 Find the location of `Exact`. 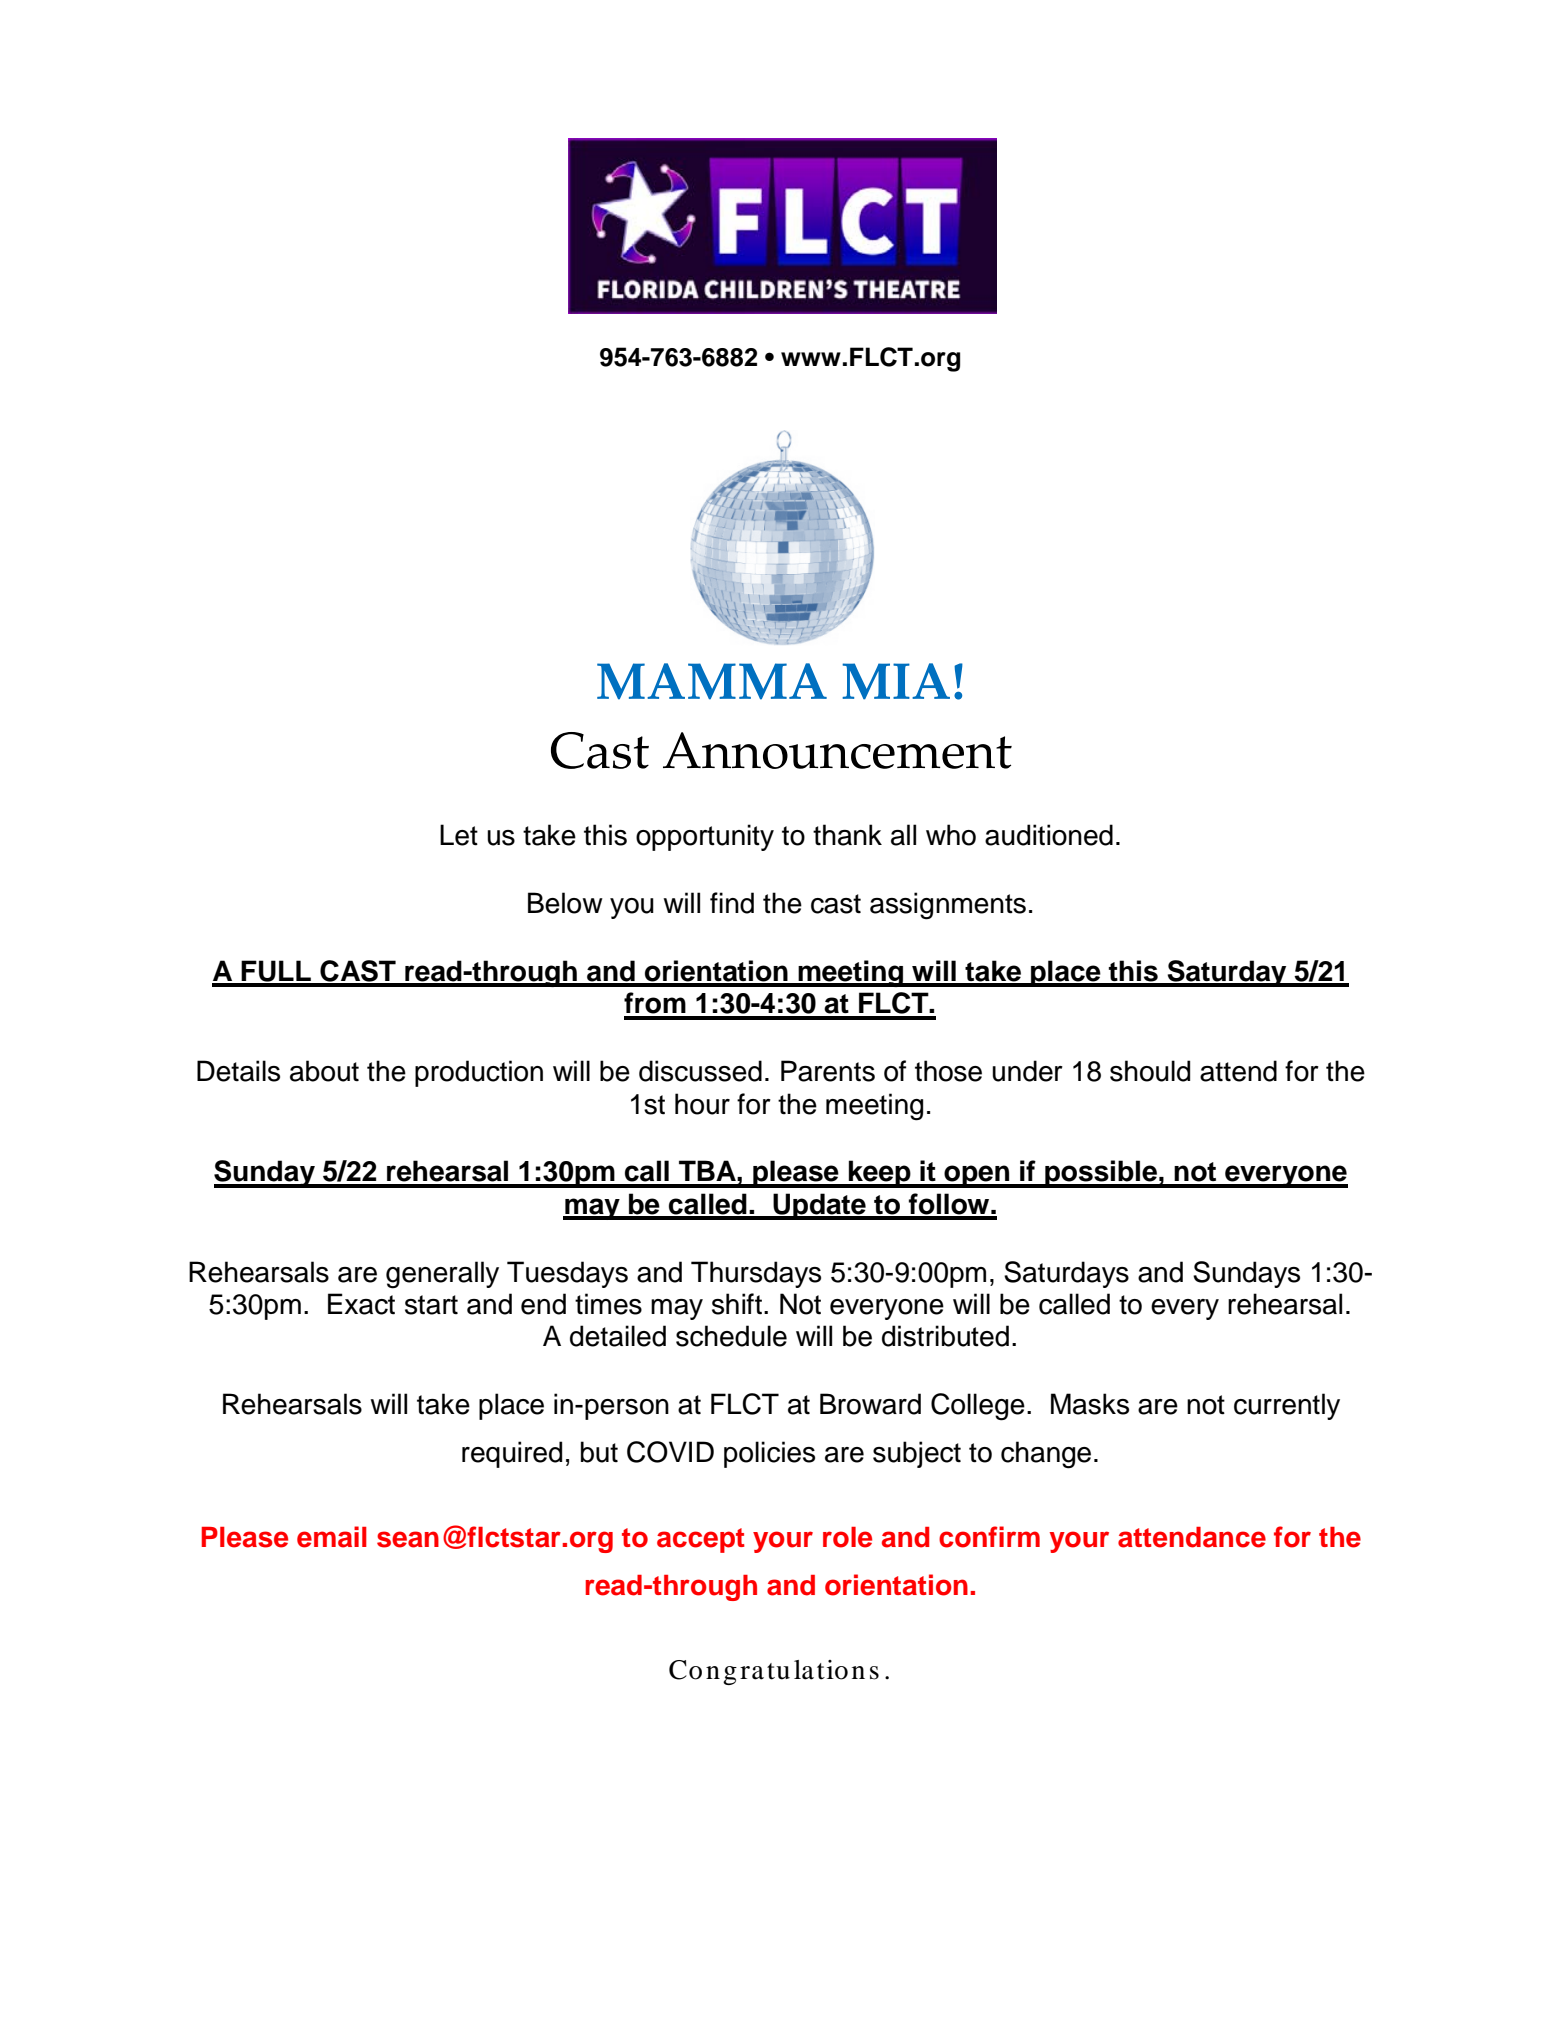

Exact is located at coordinates (361, 1304).
